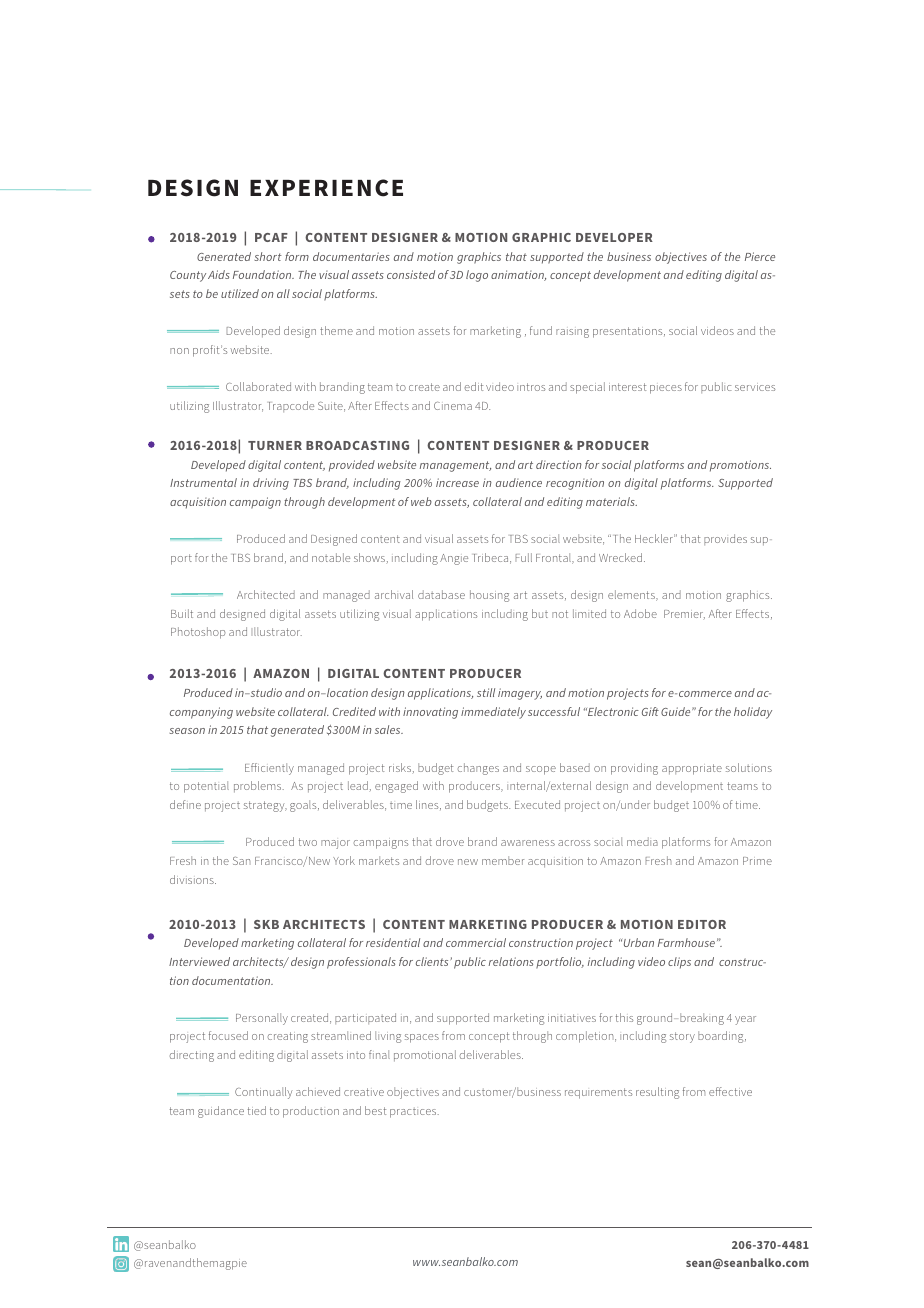 The image size is (924, 1308). I want to click on Continually, so click(264, 1093).
